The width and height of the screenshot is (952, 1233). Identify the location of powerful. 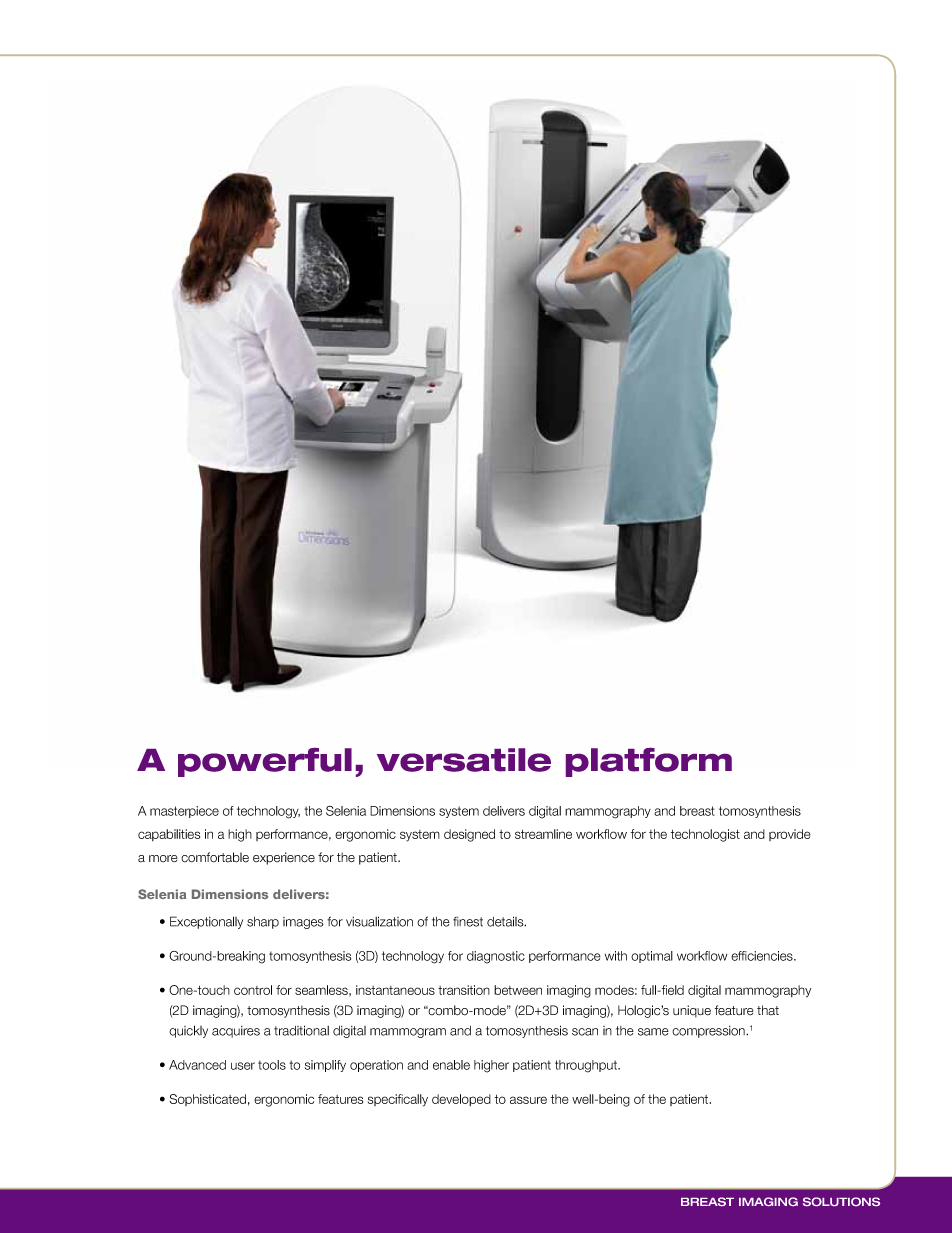
(265, 762).
